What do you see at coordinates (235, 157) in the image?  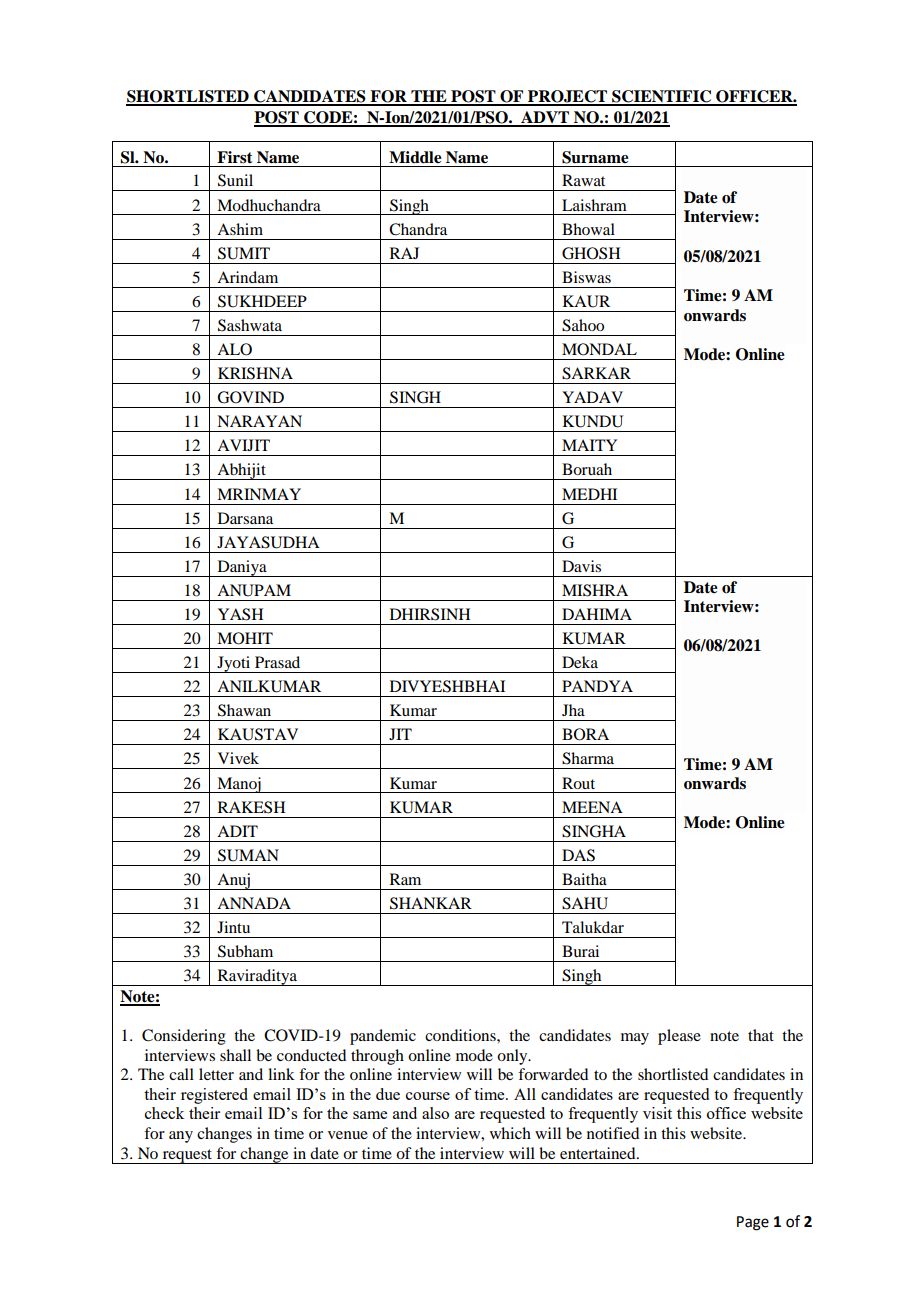 I see `First` at bounding box center [235, 157].
